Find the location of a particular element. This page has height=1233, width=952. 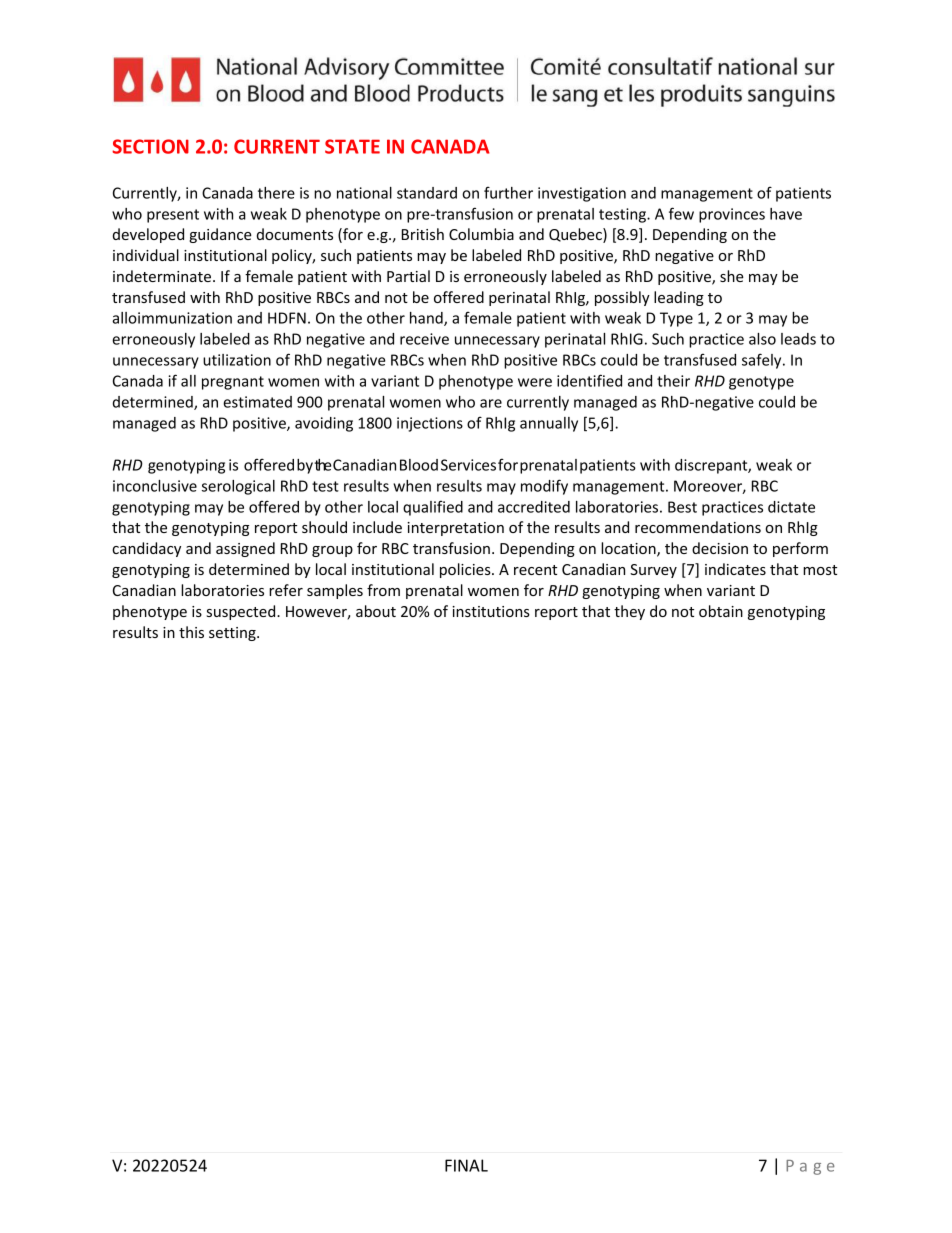

institutions is located at coordinates (491, 611).
